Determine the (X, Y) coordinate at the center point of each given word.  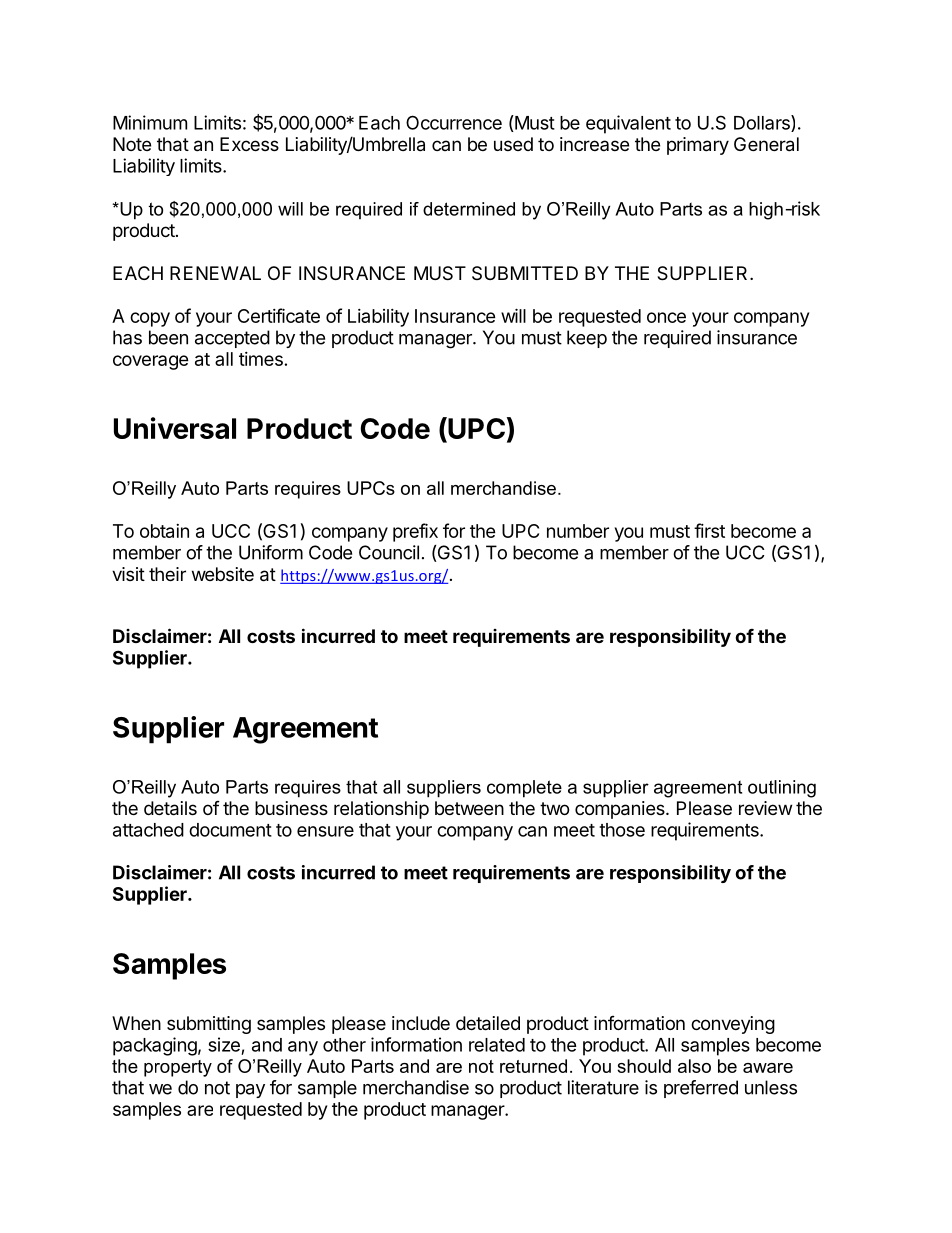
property (178, 1068)
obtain (164, 531)
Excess (249, 144)
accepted (232, 339)
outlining (782, 789)
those (622, 830)
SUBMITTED (525, 273)
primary (698, 146)
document (230, 830)
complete (524, 789)
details (170, 808)
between (469, 808)
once (666, 317)
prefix (415, 532)
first (709, 530)
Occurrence (454, 122)
